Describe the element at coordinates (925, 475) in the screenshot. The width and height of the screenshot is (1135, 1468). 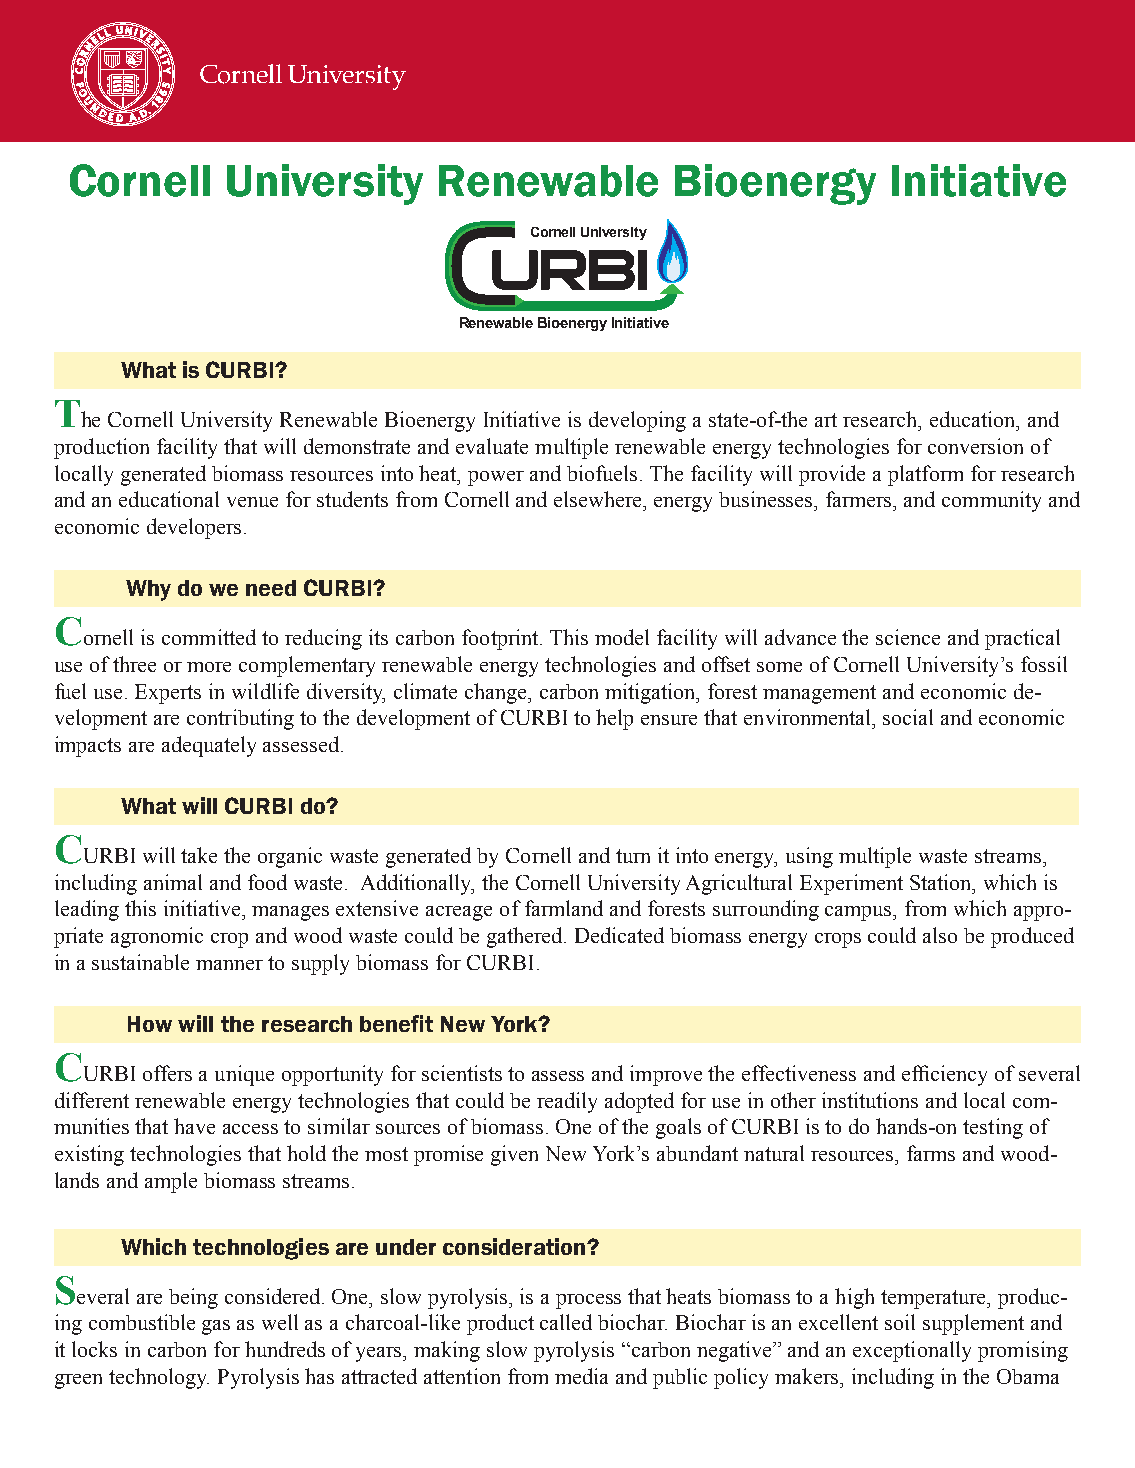
I see `platform` at that location.
